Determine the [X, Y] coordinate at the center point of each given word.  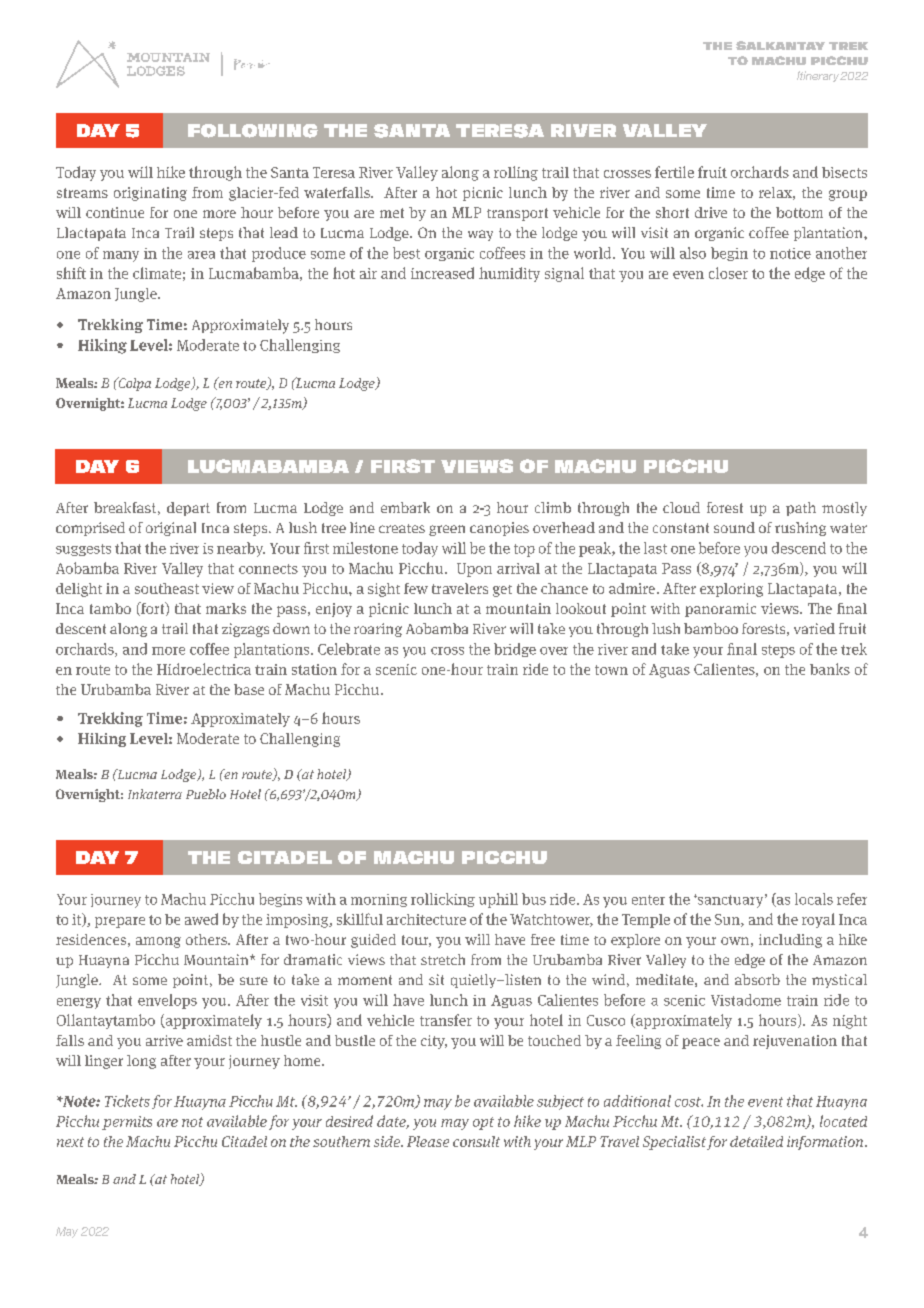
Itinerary [818, 76]
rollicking [443, 900]
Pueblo [206, 794]
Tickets [127, 1101]
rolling [516, 173]
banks [830, 669]
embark [405, 507]
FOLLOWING [253, 131]
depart [188, 509]
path [801, 509]
